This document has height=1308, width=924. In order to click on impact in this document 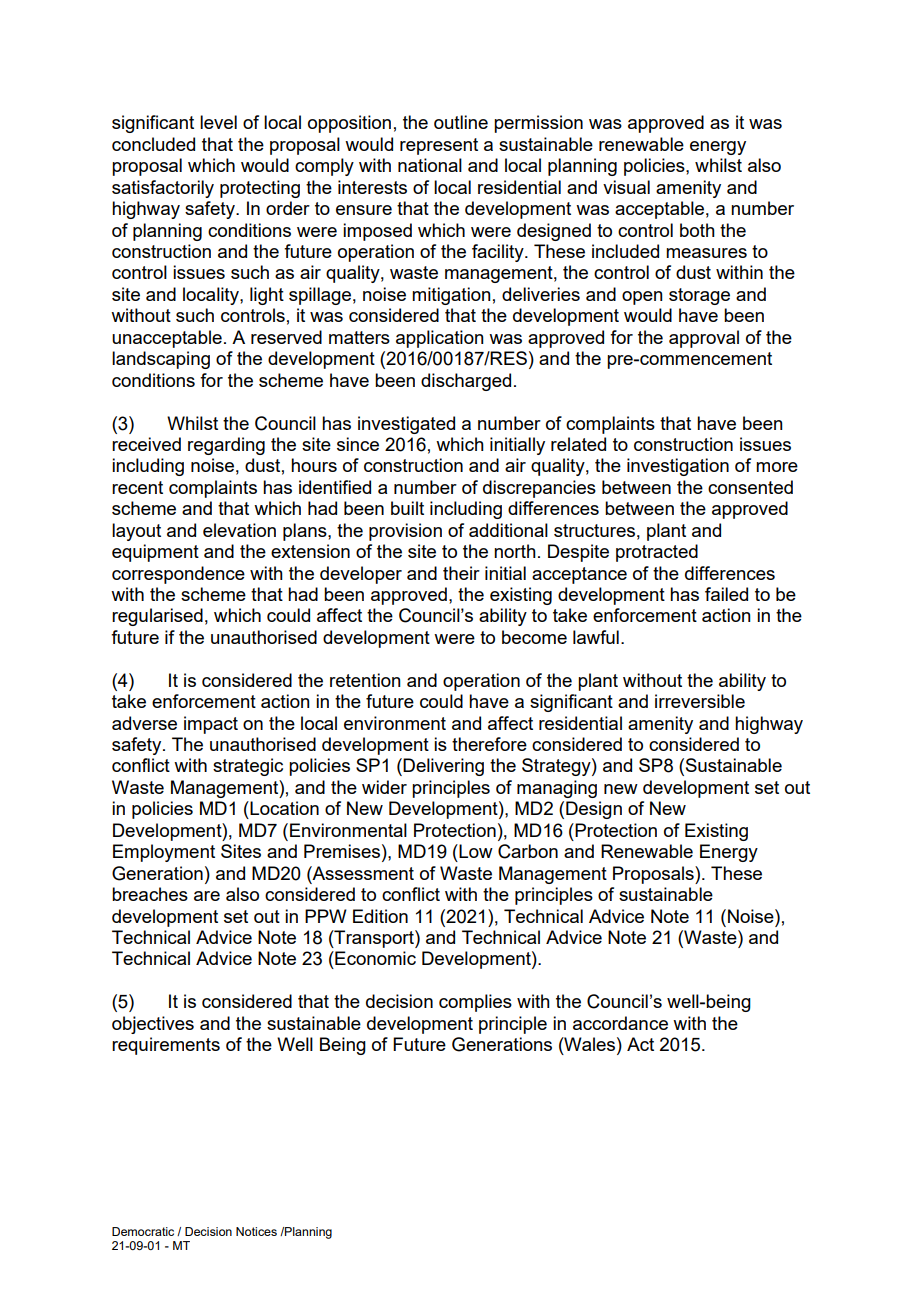, I will do `click(211, 725)`.
